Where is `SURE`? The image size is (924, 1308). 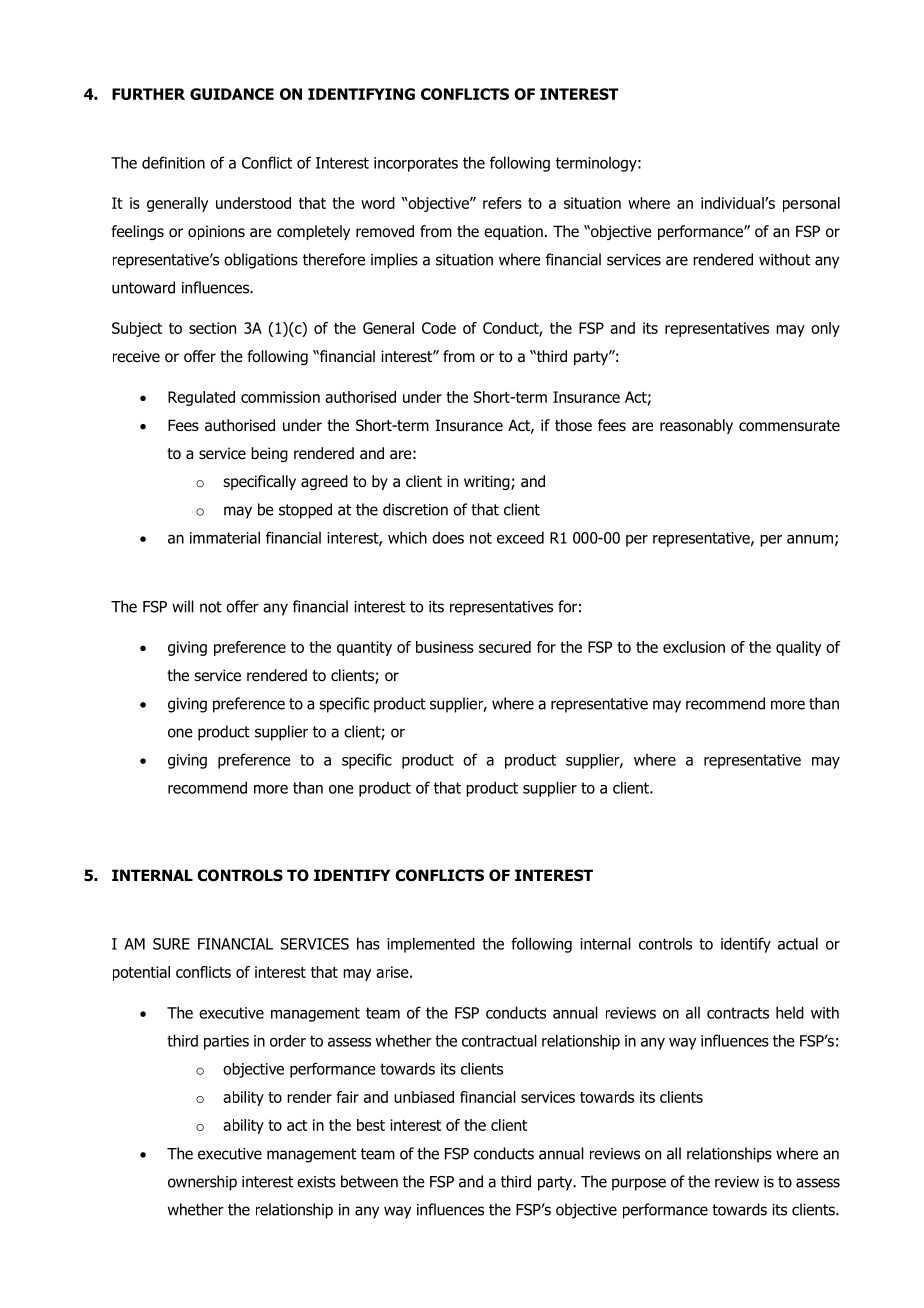
SURE is located at coordinates (171, 944).
